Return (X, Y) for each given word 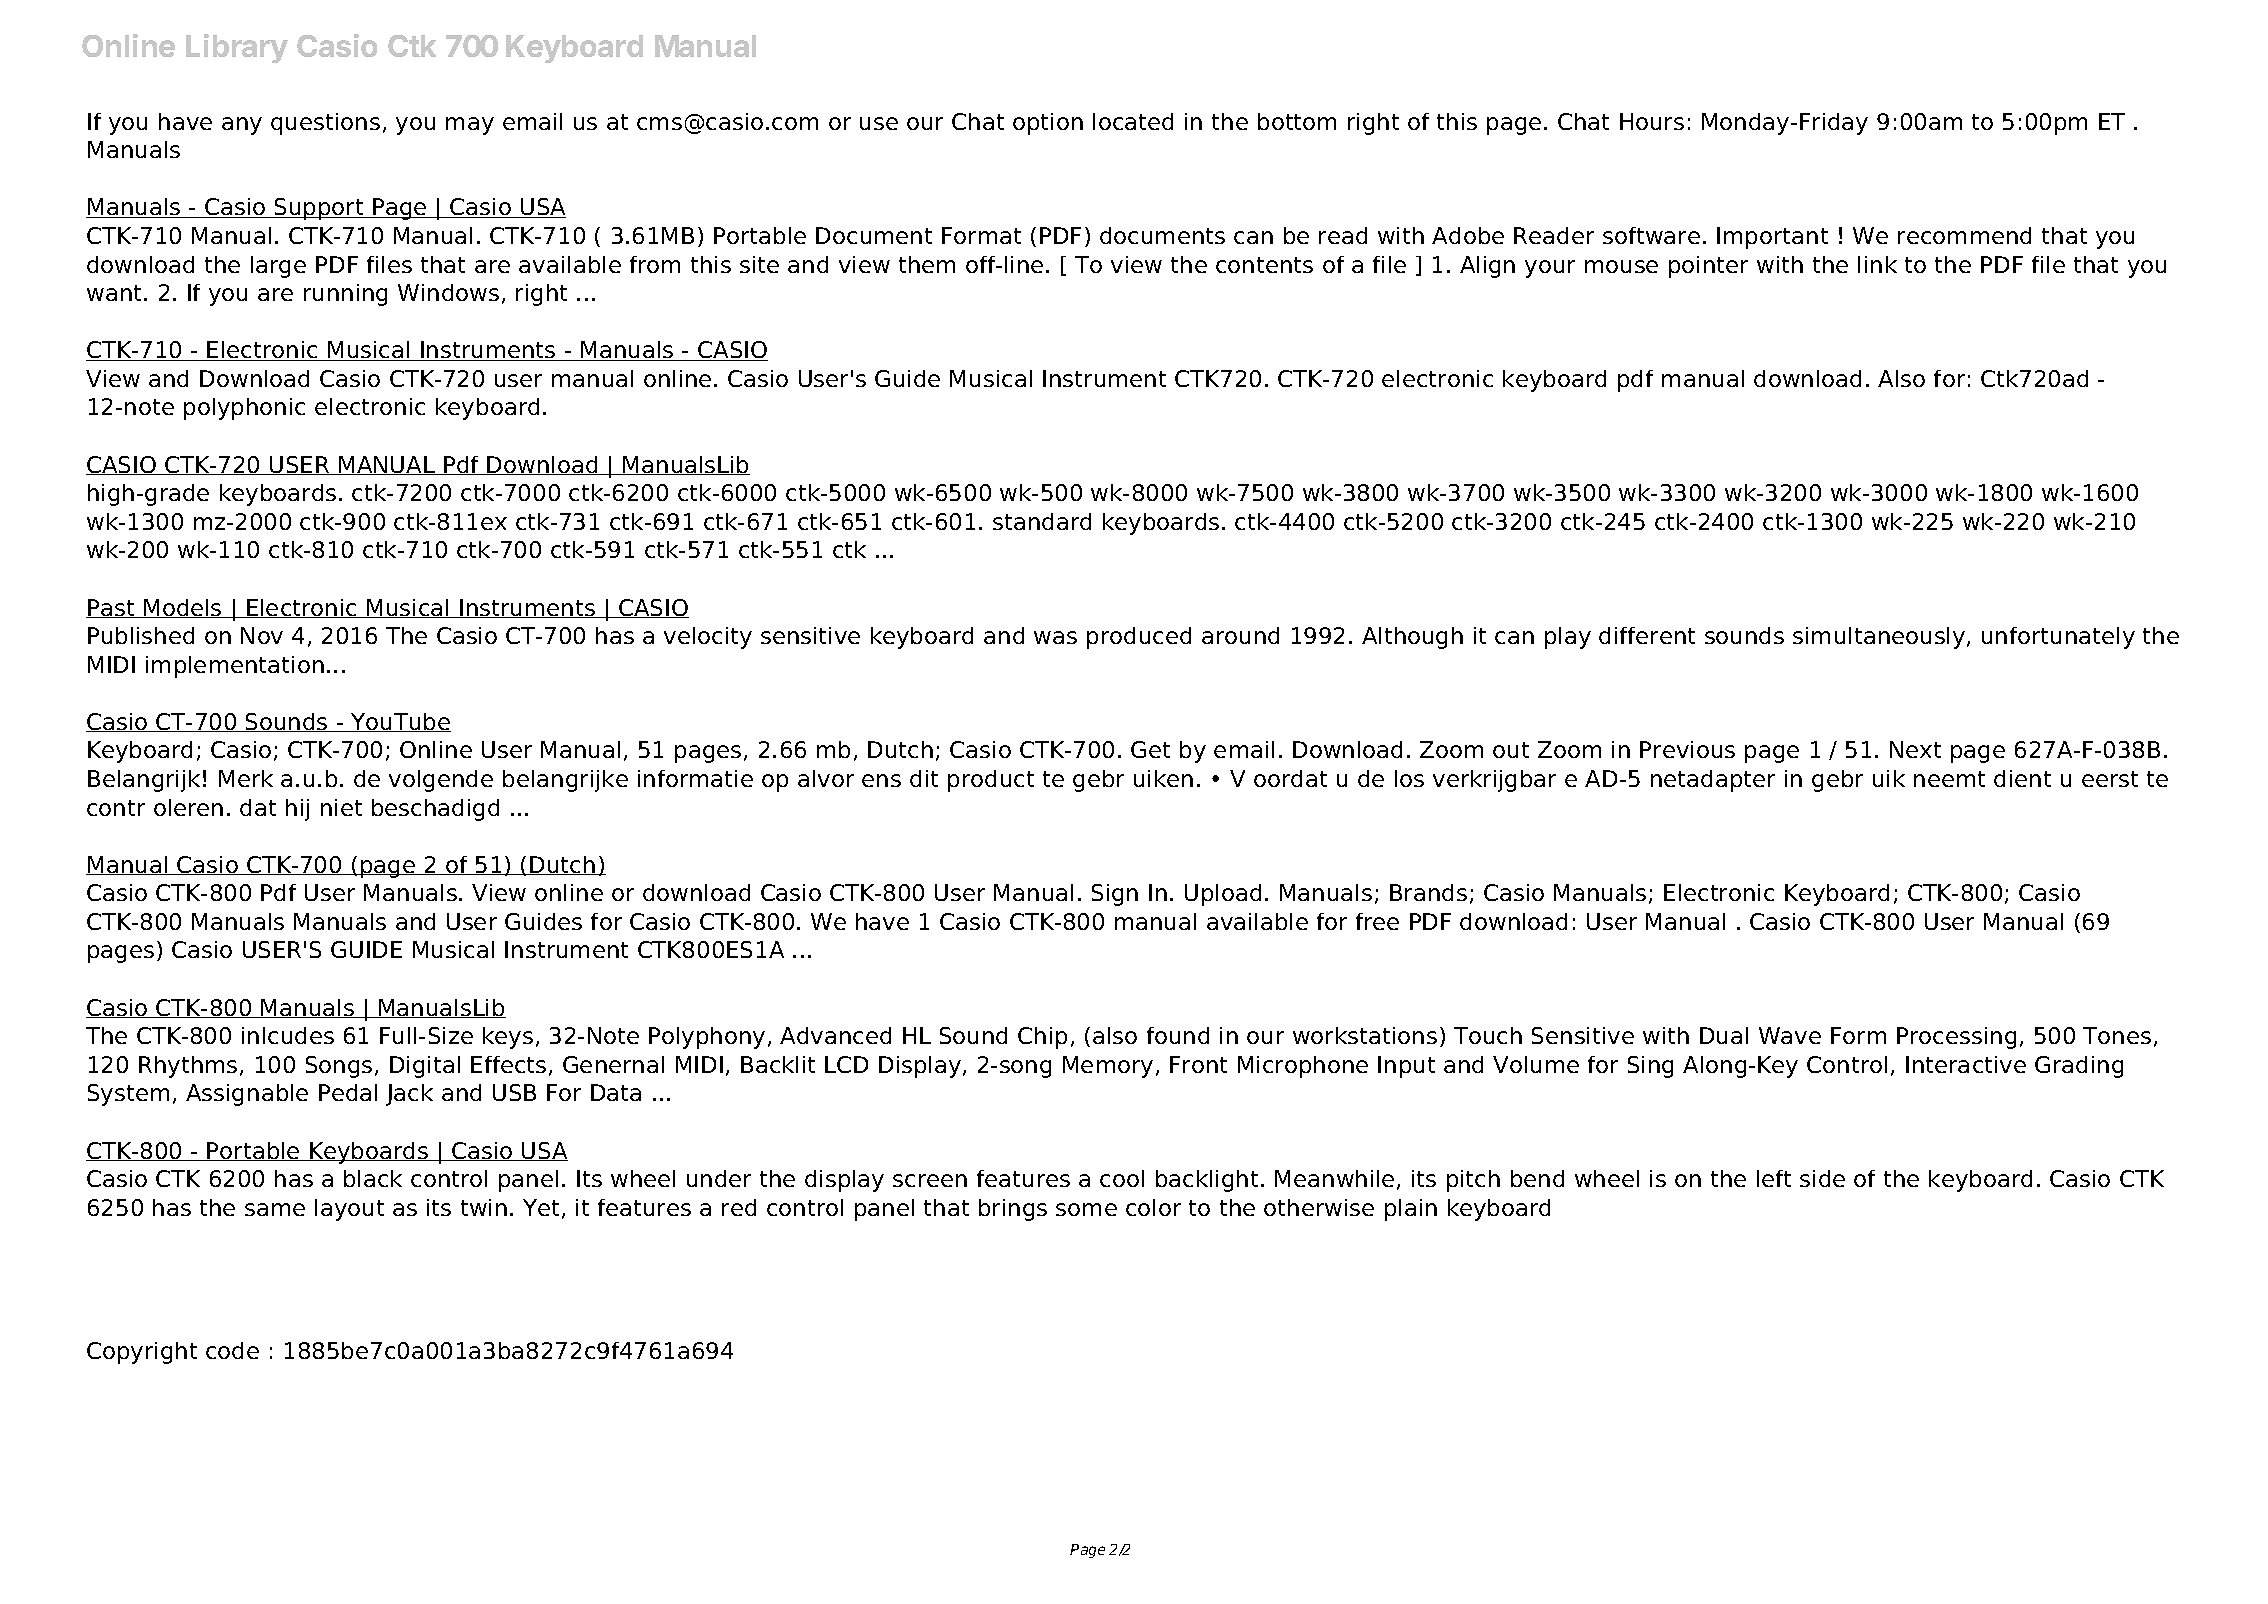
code (232, 1350)
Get (1150, 749)
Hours (1652, 121)
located (1133, 121)
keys (508, 1038)
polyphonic (244, 409)
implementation (235, 667)
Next (1915, 749)
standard (1042, 521)
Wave (1790, 1035)
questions (325, 124)
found (1178, 1035)
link (1877, 264)
